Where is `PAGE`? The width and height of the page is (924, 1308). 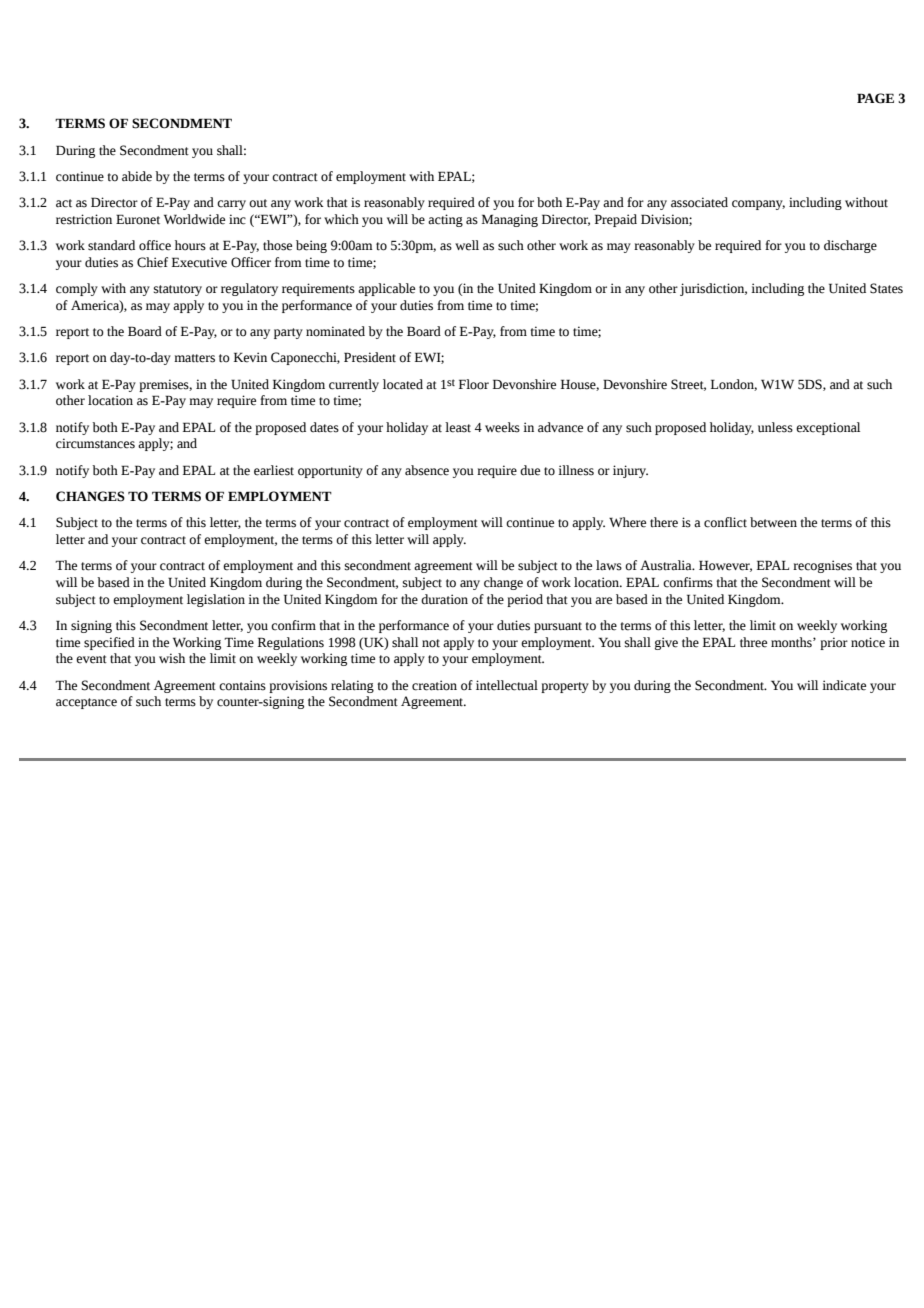 PAGE is located at coordinates (875, 98).
